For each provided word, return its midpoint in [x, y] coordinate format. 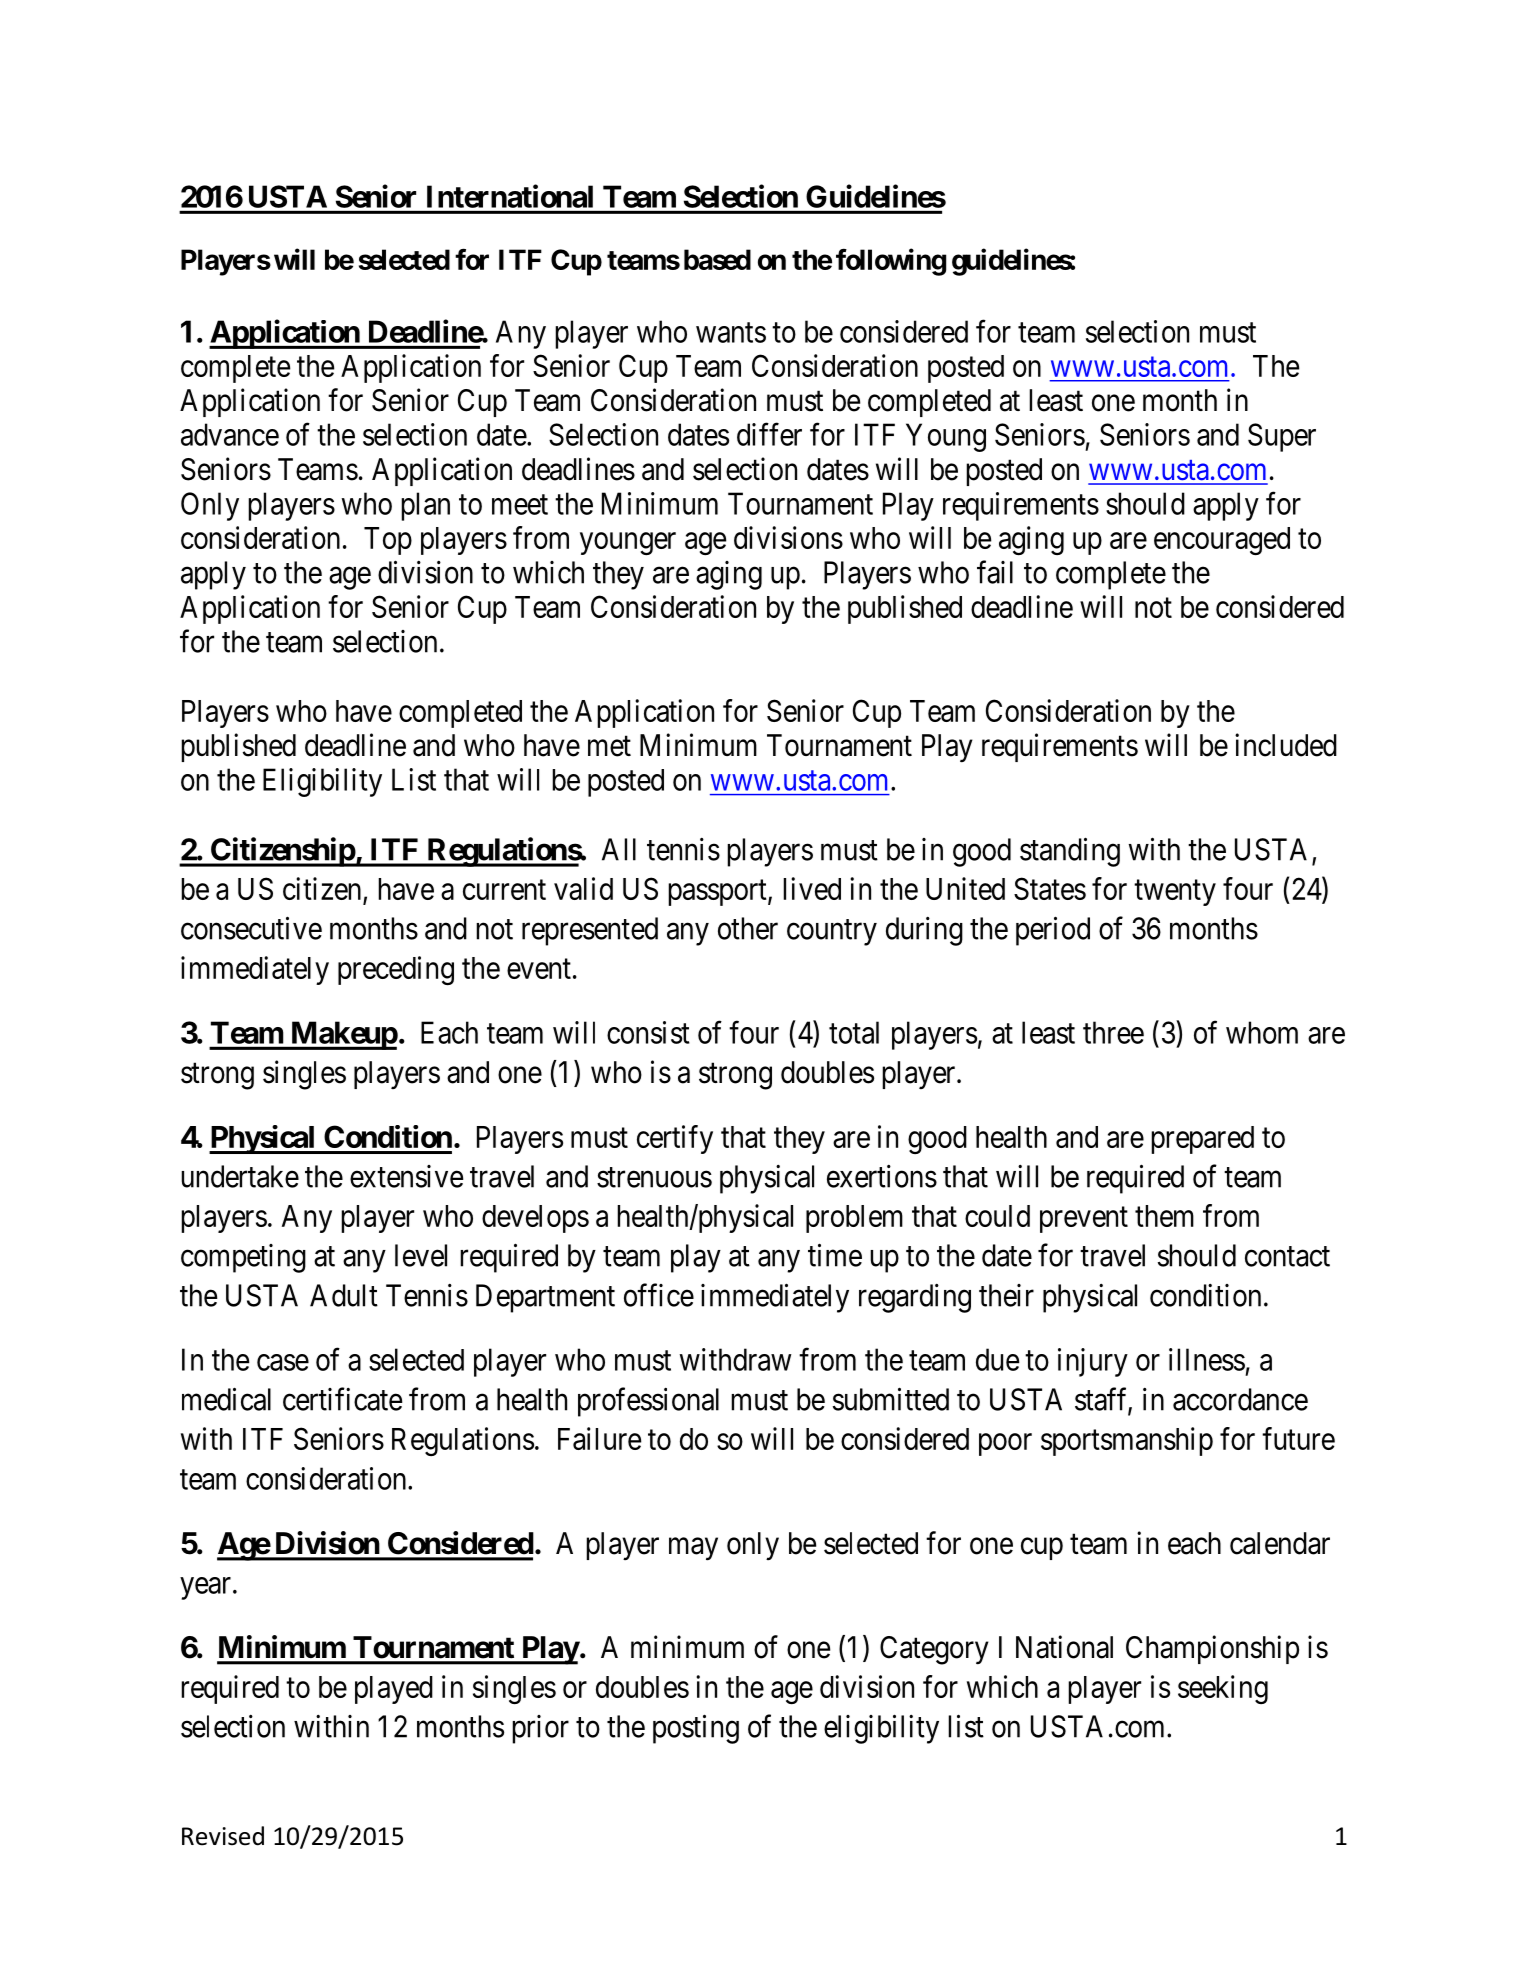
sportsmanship [1127, 1441]
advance [230, 434]
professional [648, 1402]
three [1113, 1032]
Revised [223, 1836]
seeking [1223, 1689]
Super [1282, 437]
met [609, 746]
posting [696, 1729]
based [717, 259]
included [1286, 745]
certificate [343, 1399]
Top [388, 541]
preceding [396, 970]
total [854, 1032]
